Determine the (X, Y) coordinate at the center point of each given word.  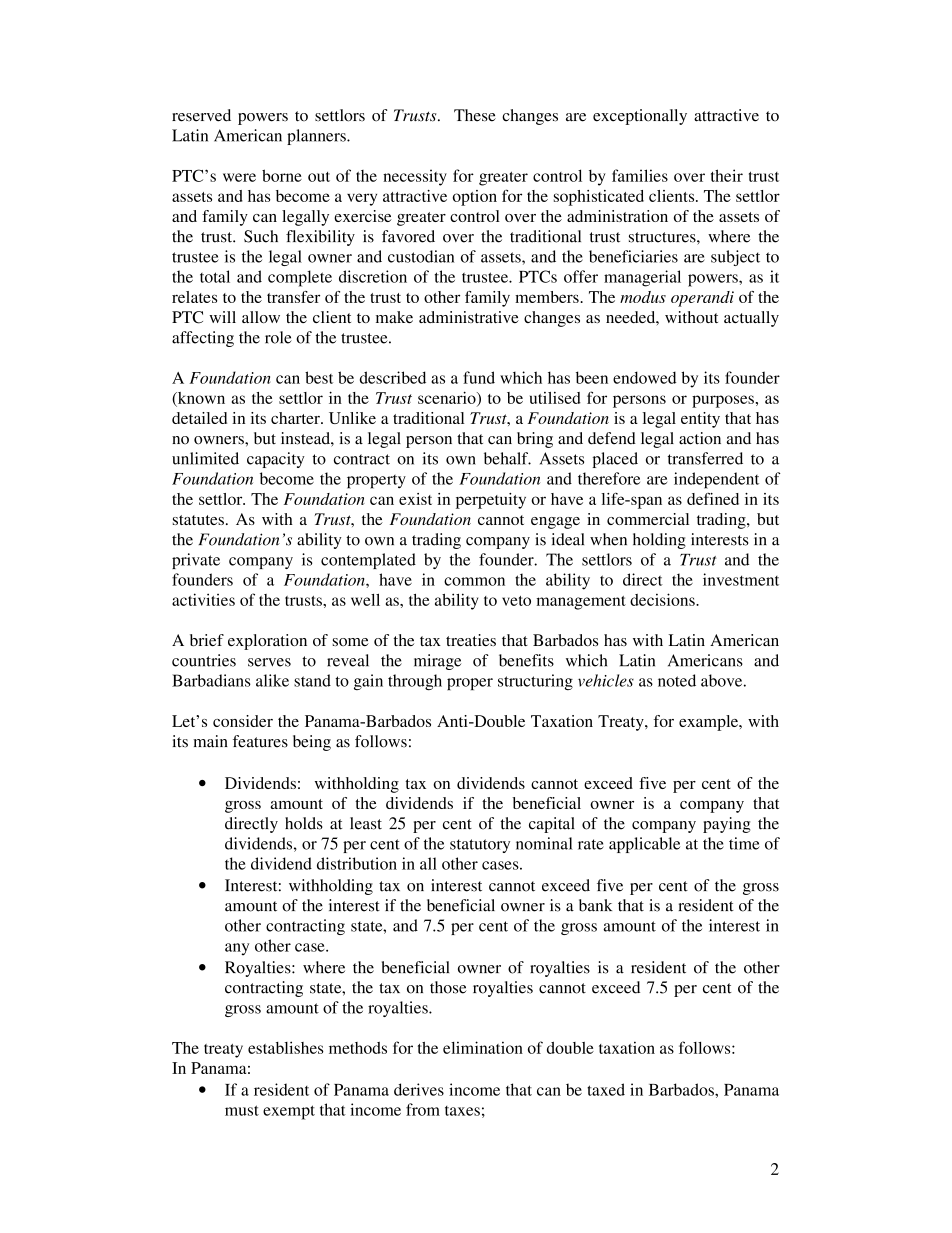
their (727, 175)
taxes (462, 1111)
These (475, 115)
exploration (267, 642)
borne (282, 175)
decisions (663, 599)
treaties (471, 640)
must (242, 1110)
